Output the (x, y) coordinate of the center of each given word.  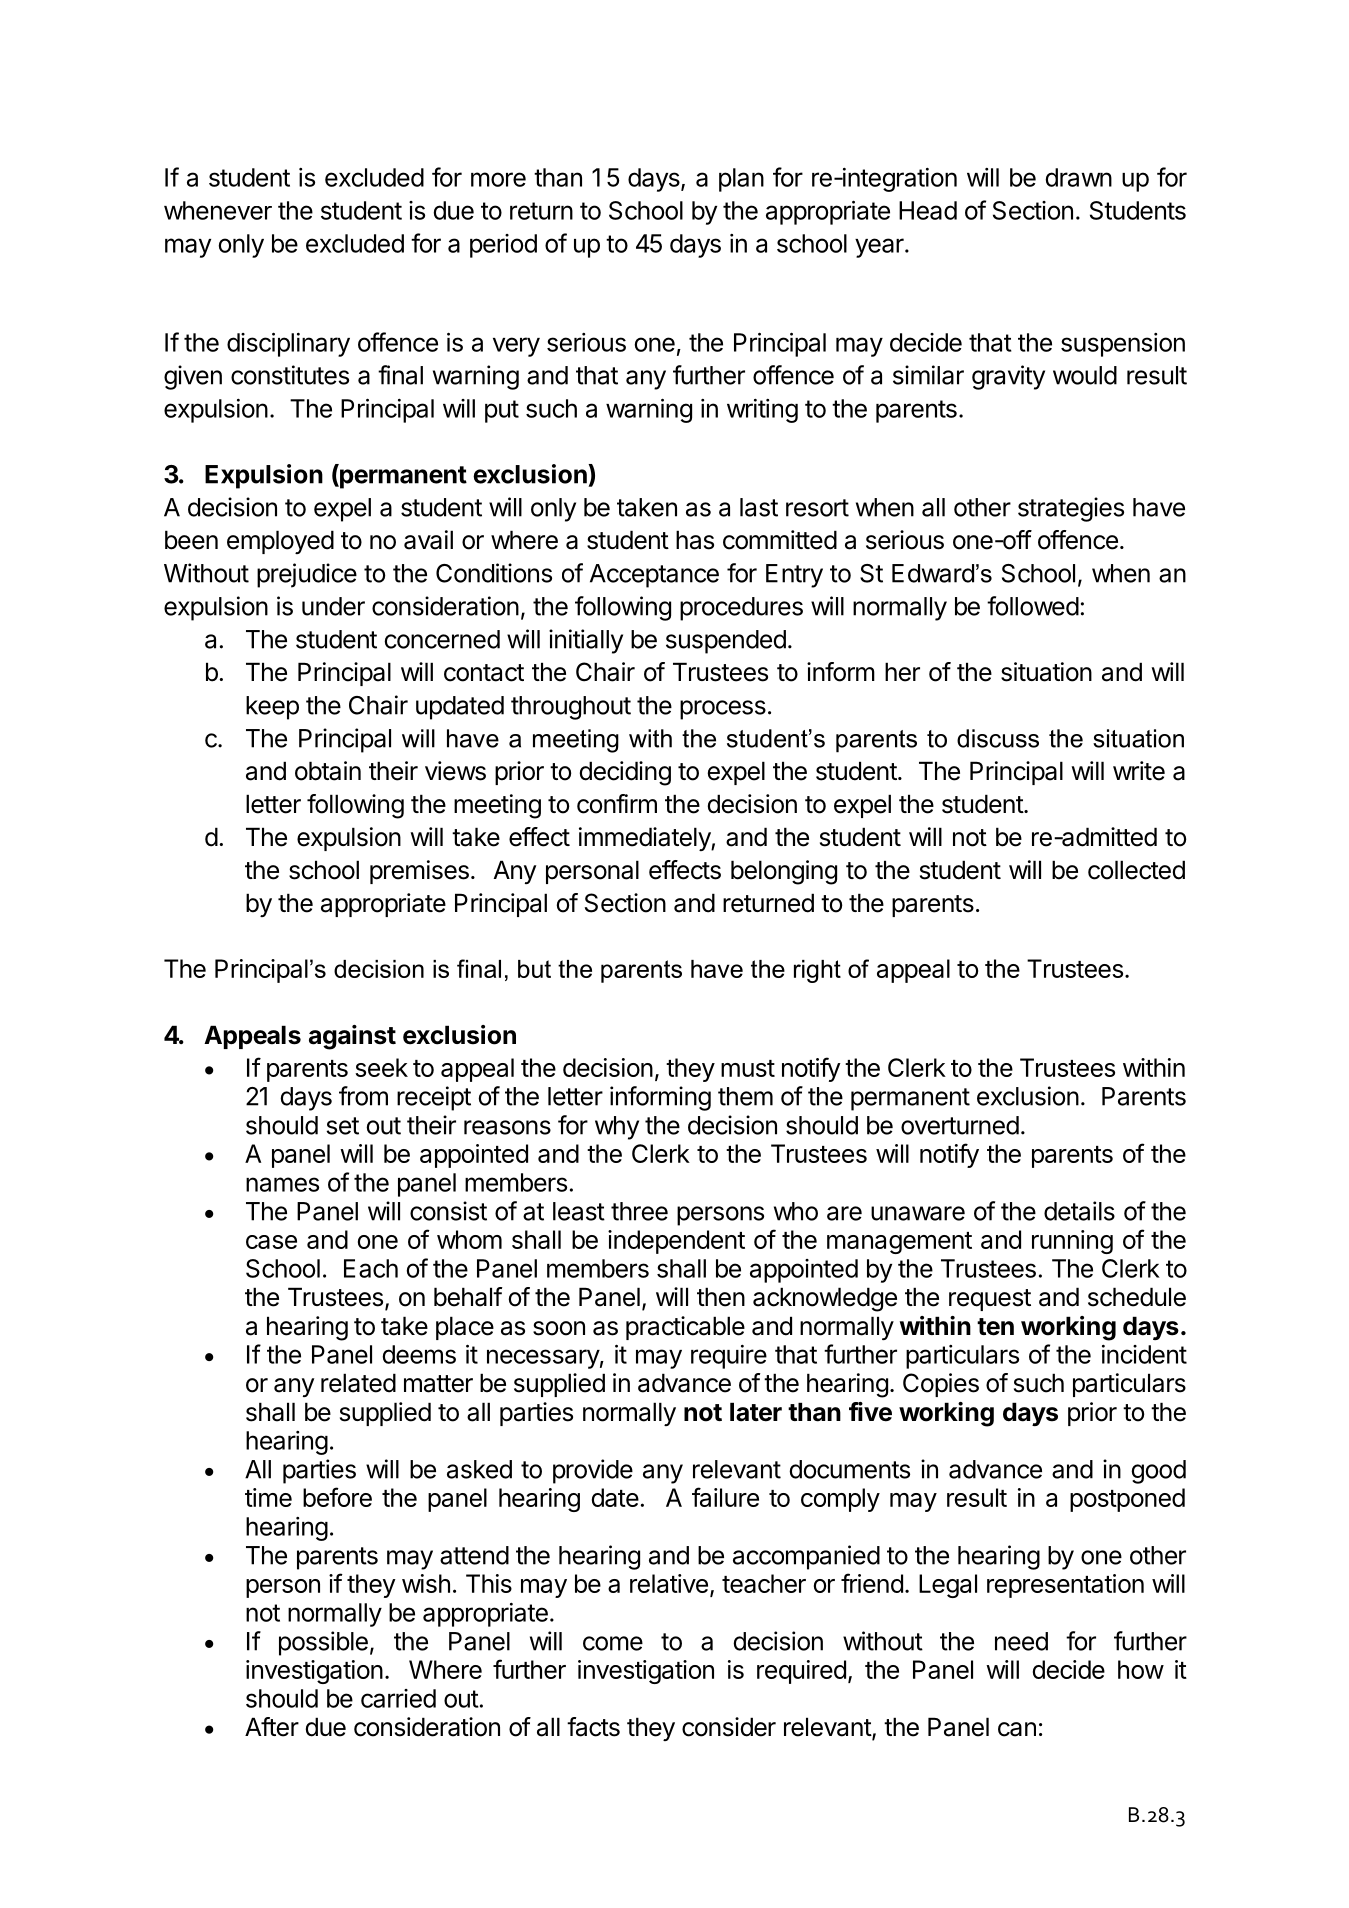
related (358, 1383)
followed (1033, 606)
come (613, 1643)
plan (741, 180)
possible (323, 1643)
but (534, 969)
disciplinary (288, 344)
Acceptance (654, 576)
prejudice (307, 575)
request (990, 1300)
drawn (1078, 177)
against (352, 1037)
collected (1136, 870)
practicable (685, 1328)
